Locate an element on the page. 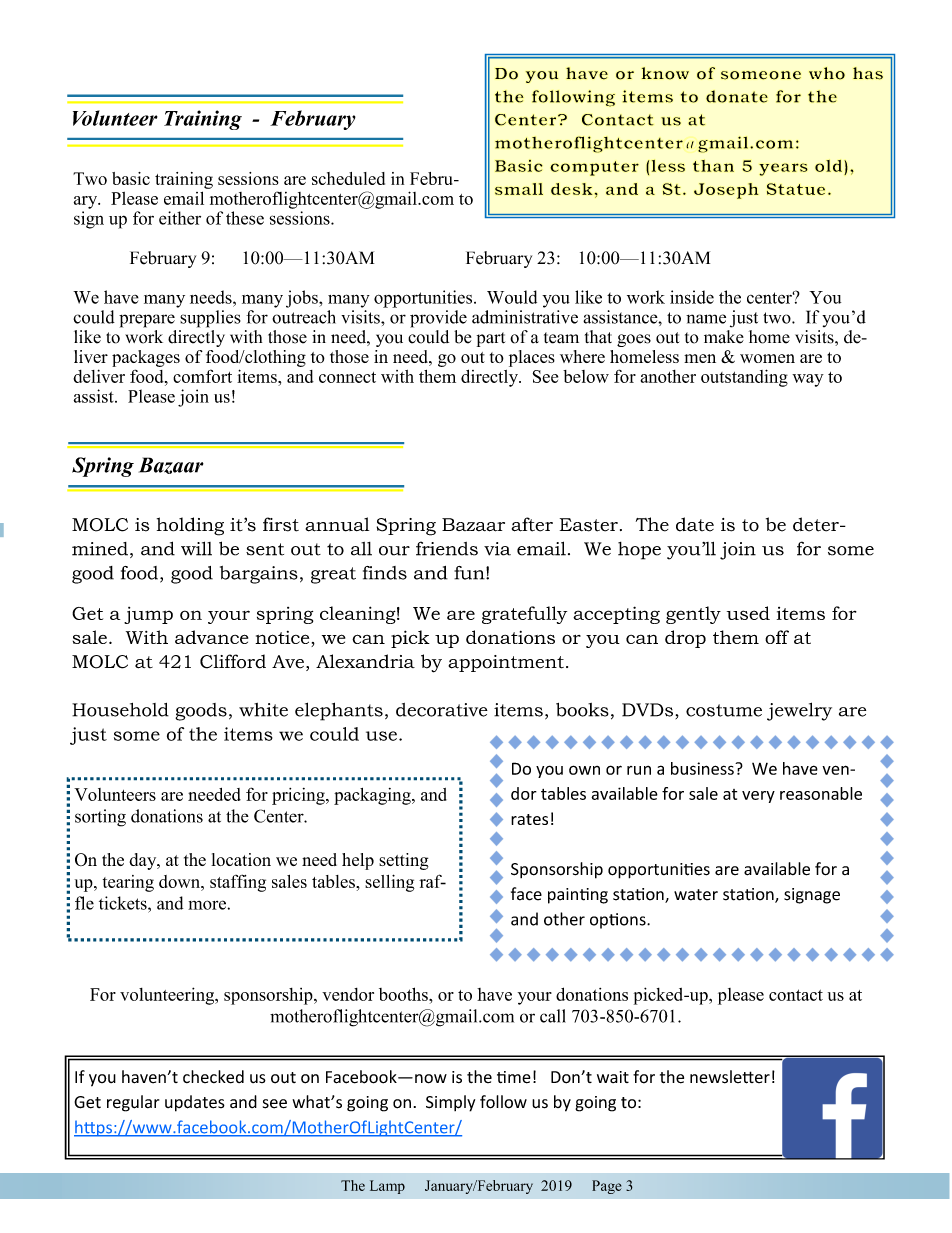 This page has height=1233, width=952. Clifford is located at coordinates (233, 661).
